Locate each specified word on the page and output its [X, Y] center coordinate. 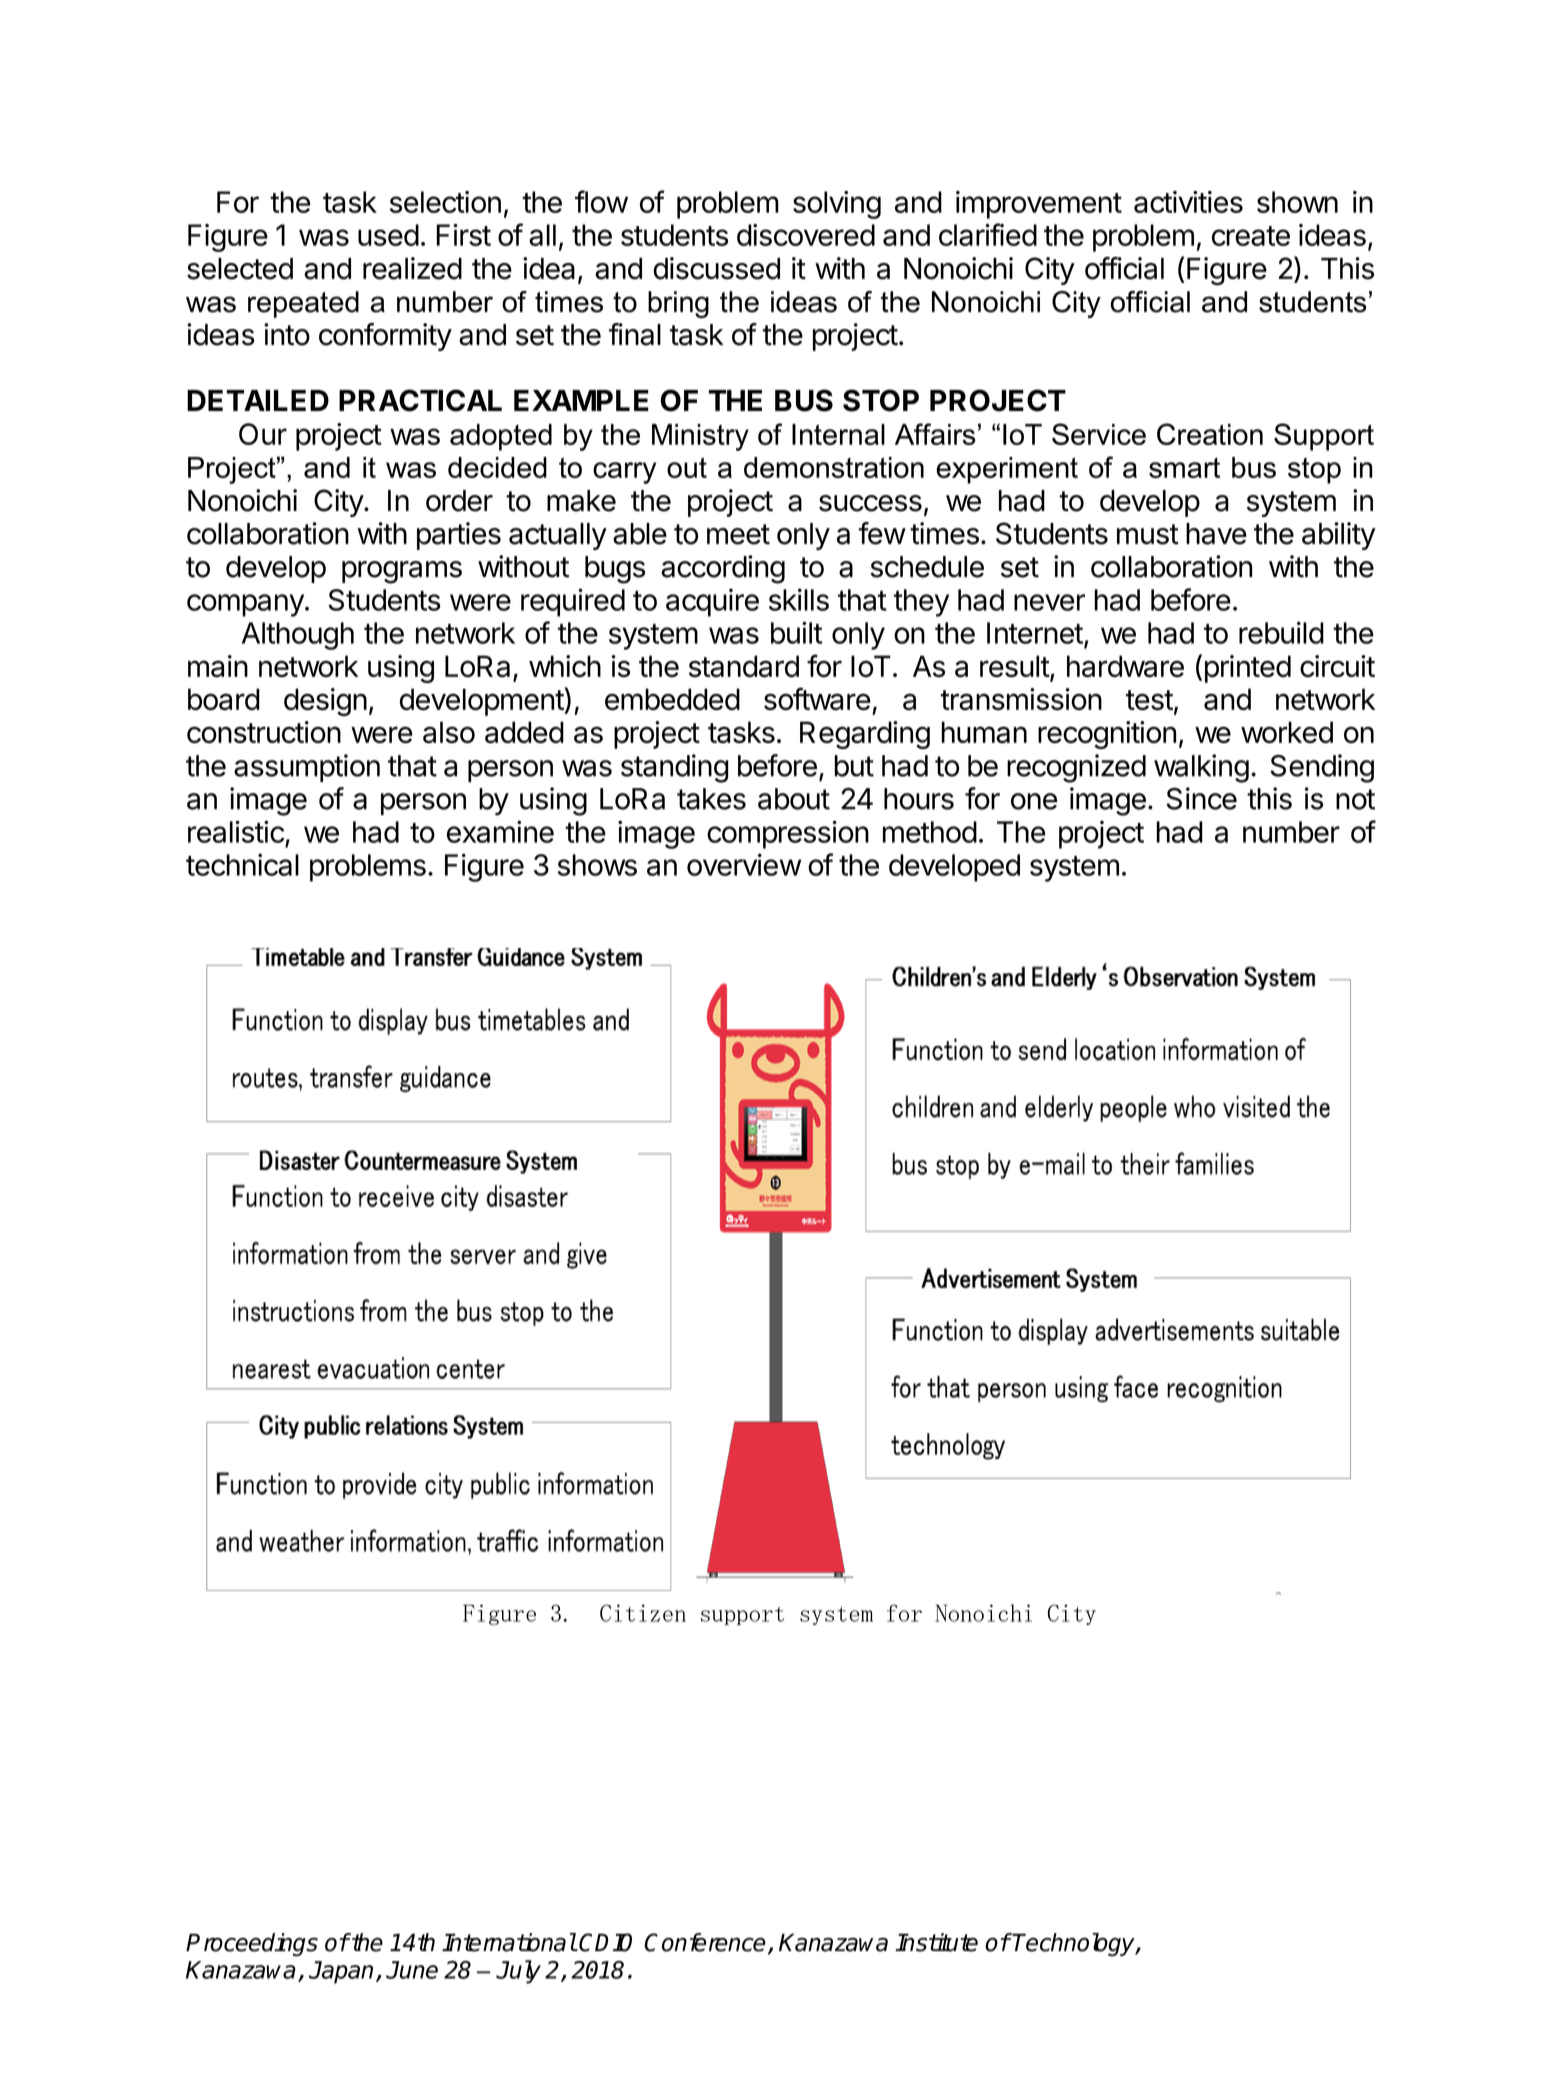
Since [1201, 798]
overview [744, 864]
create [1251, 236]
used [388, 235]
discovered [806, 235]
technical [242, 864]
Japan [341, 1972]
